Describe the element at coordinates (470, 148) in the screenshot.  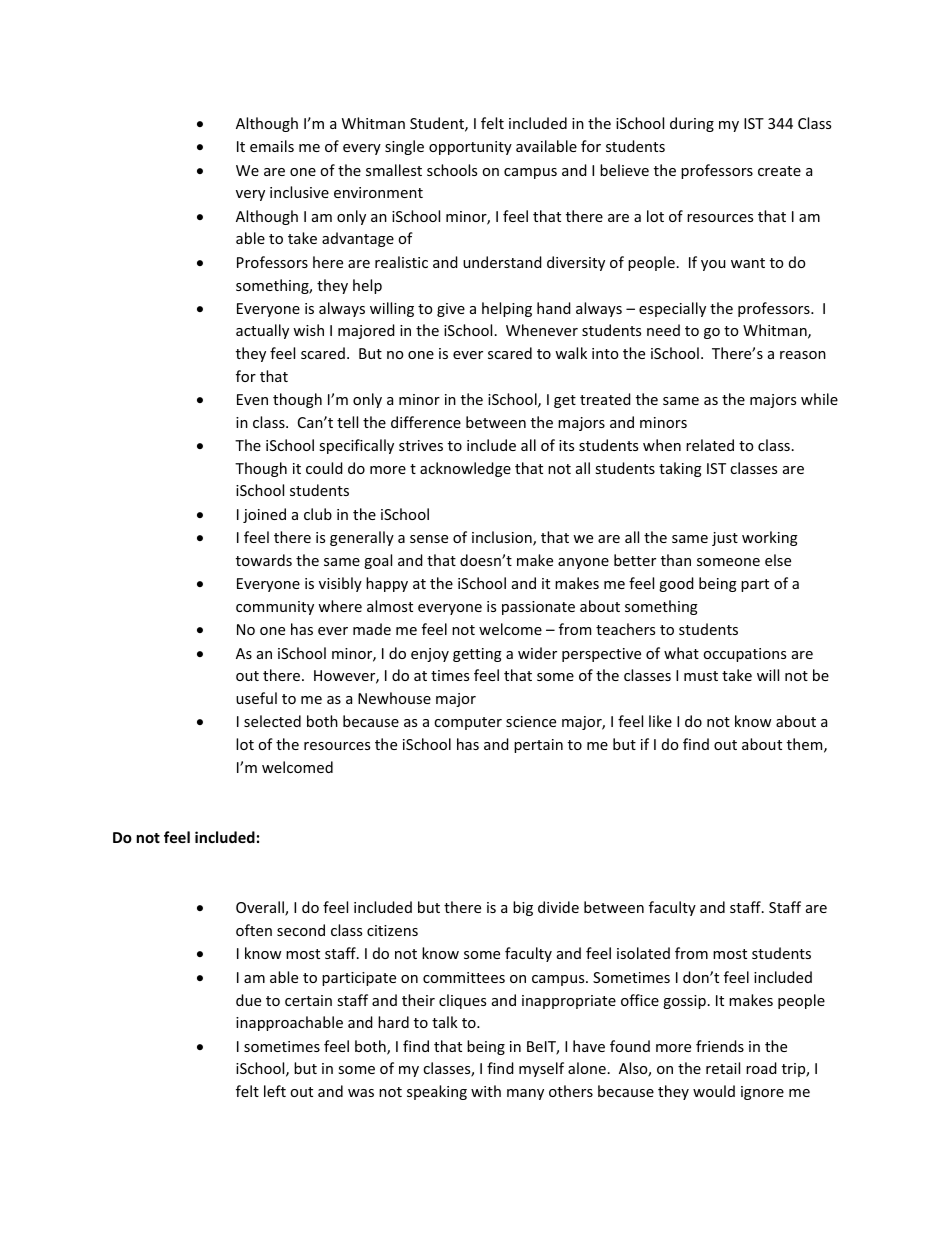
I see `opportunity` at that location.
